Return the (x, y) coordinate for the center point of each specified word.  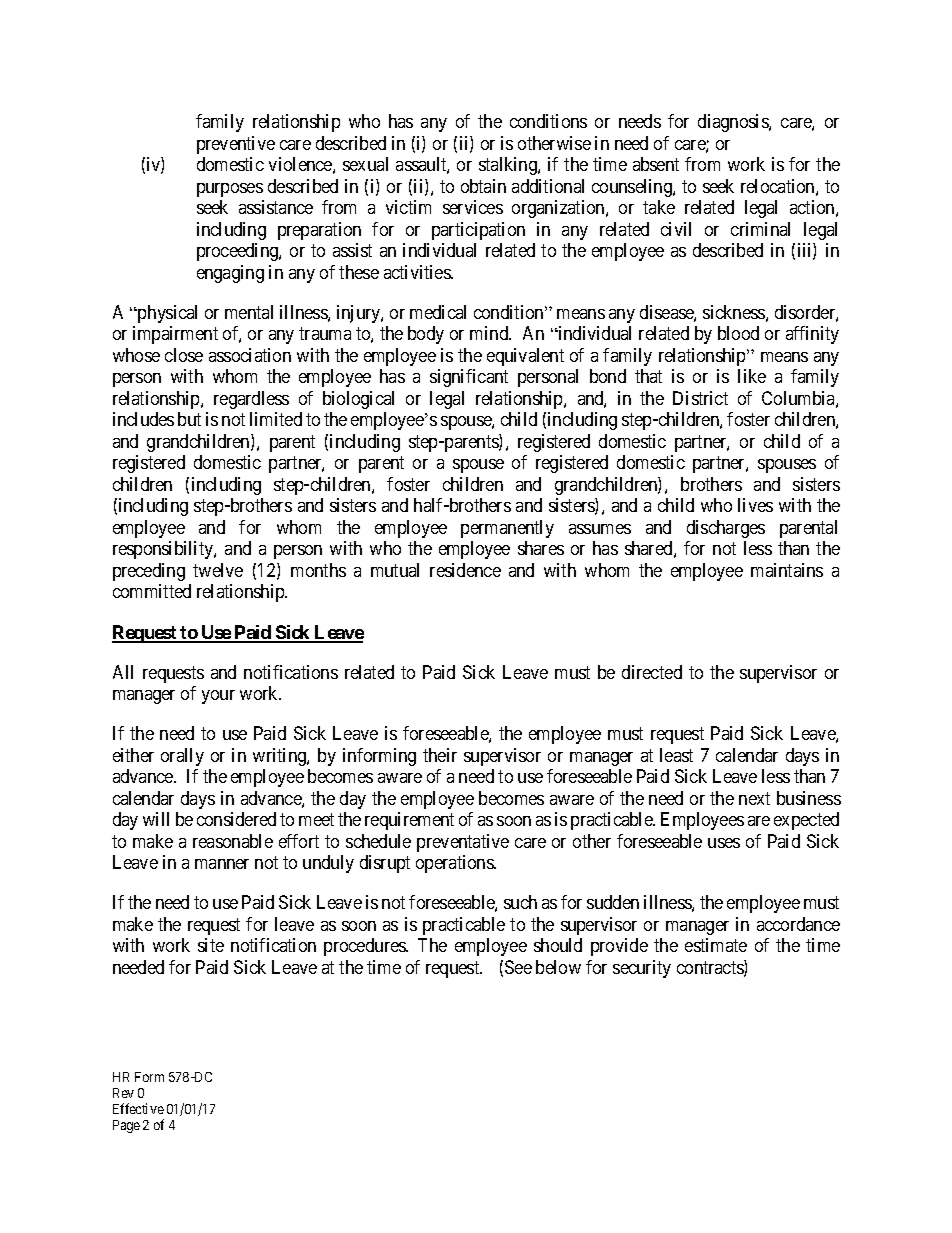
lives (755, 505)
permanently (507, 529)
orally (182, 757)
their (440, 755)
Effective (138, 1108)
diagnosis (734, 123)
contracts (711, 969)
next (754, 798)
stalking (509, 166)
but (189, 419)
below (558, 967)
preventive (236, 145)
